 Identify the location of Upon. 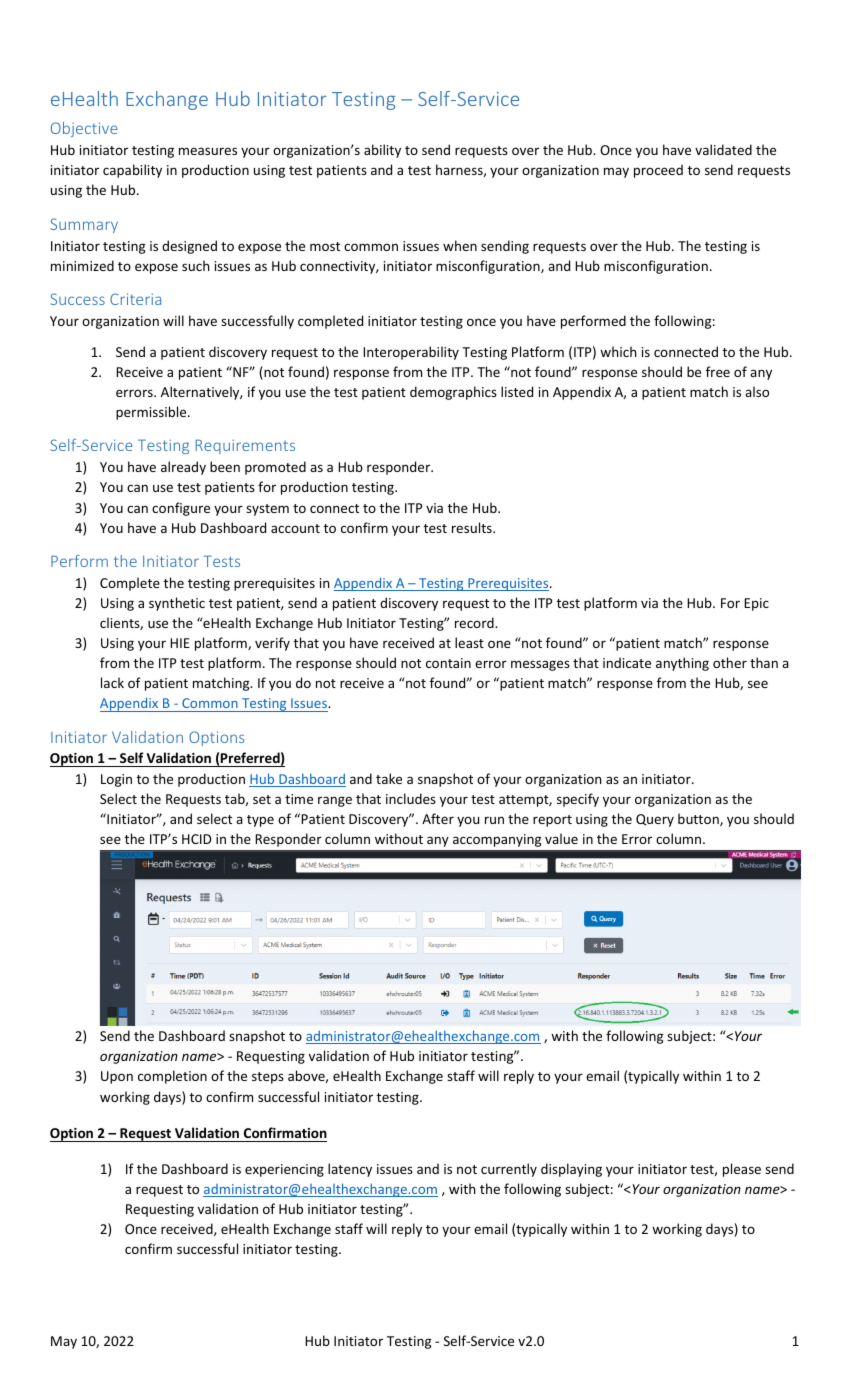
(117, 1077).
